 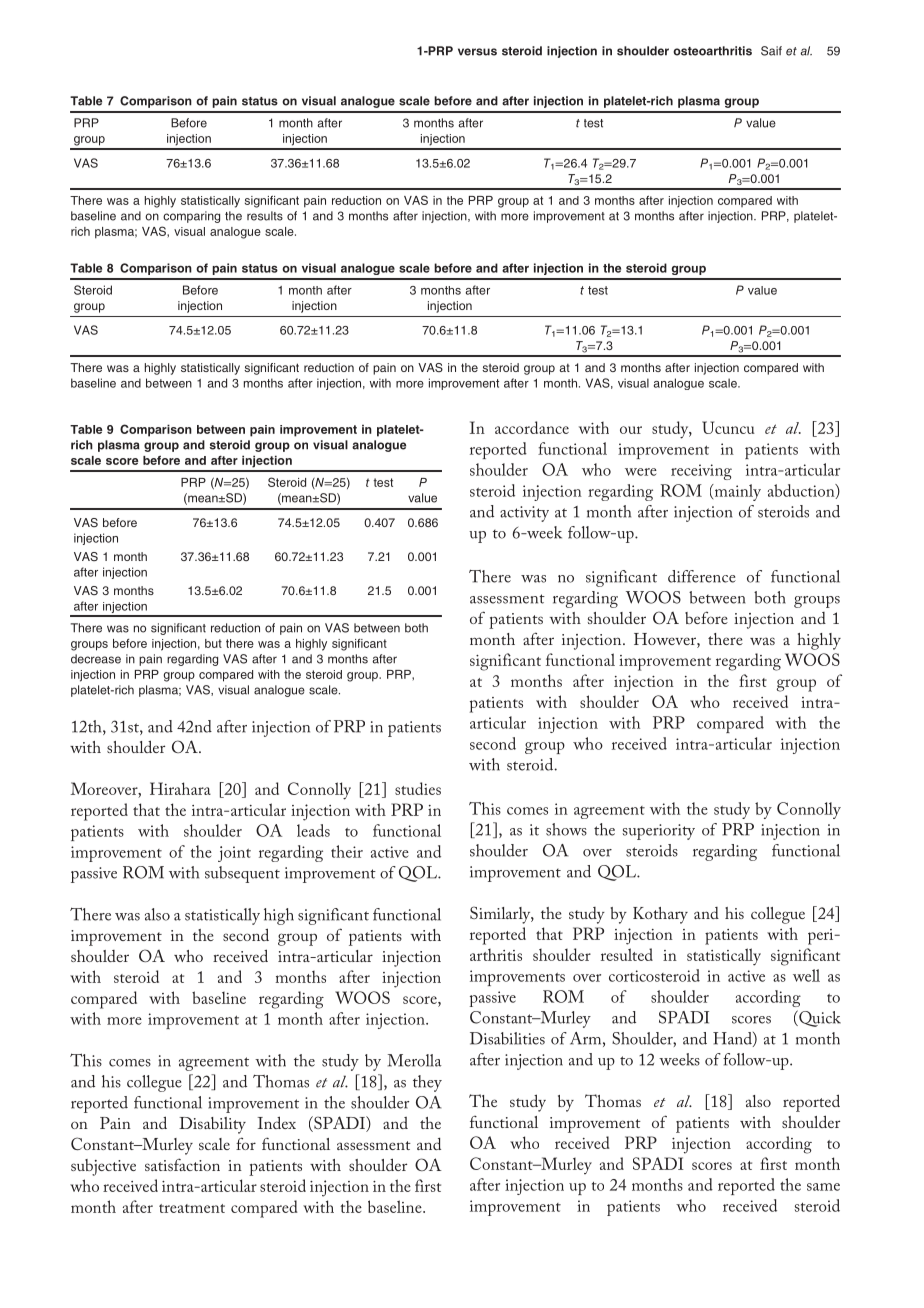 What do you see at coordinates (182, 1164) in the page?
I see `satisfaction` at bounding box center [182, 1164].
